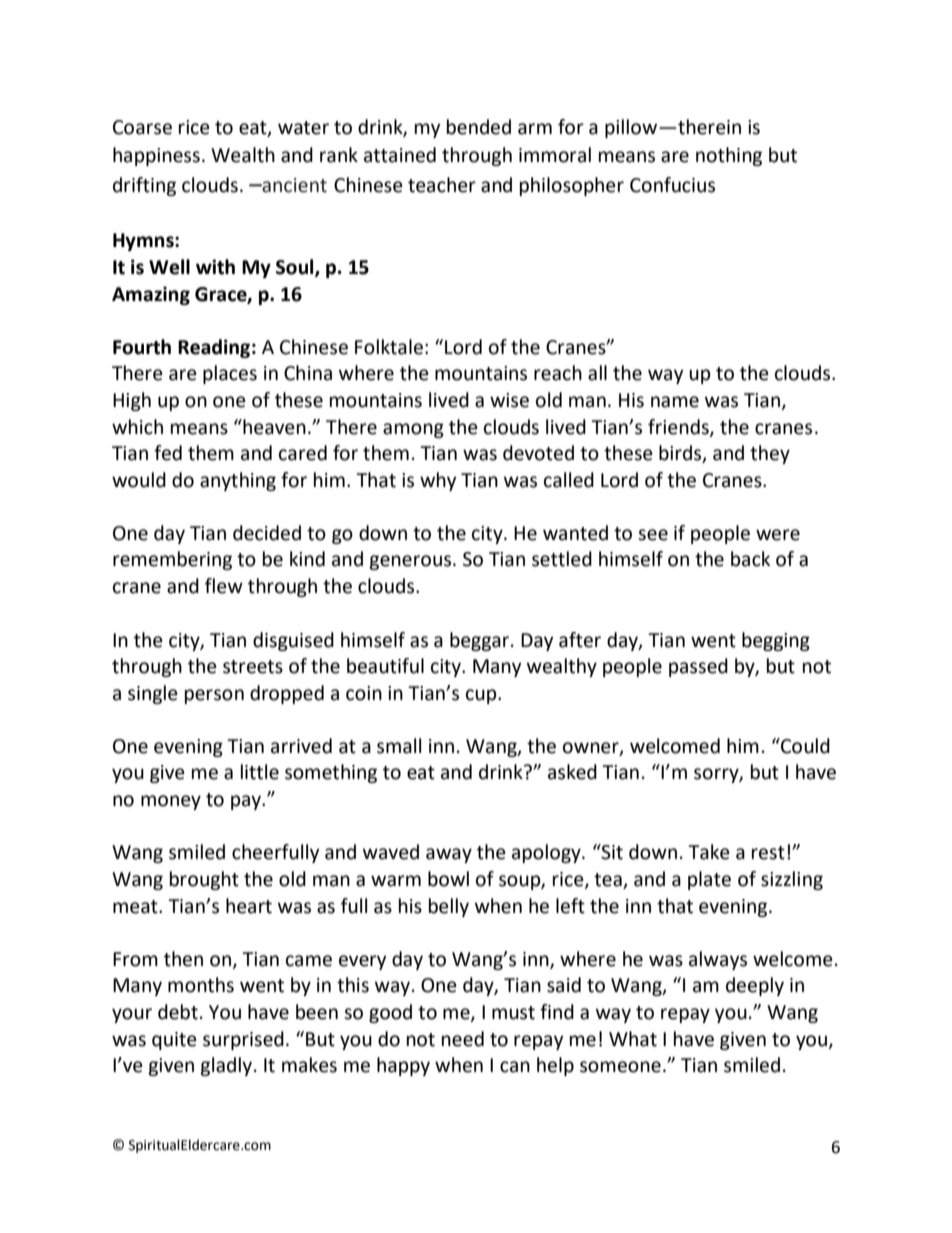  I want to click on brought, so click(204, 880).
